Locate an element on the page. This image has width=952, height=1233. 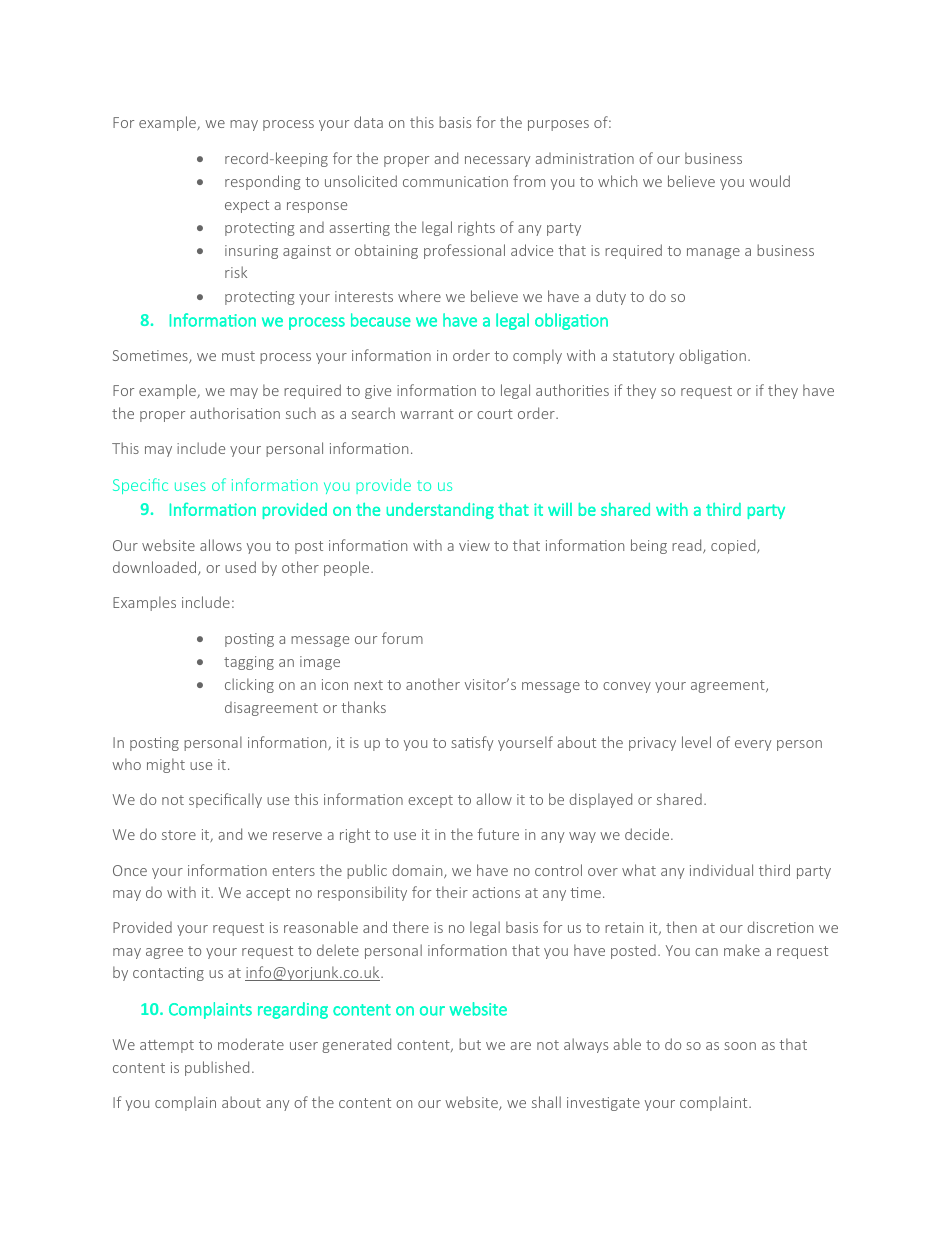
level is located at coordinates (696, 742).
